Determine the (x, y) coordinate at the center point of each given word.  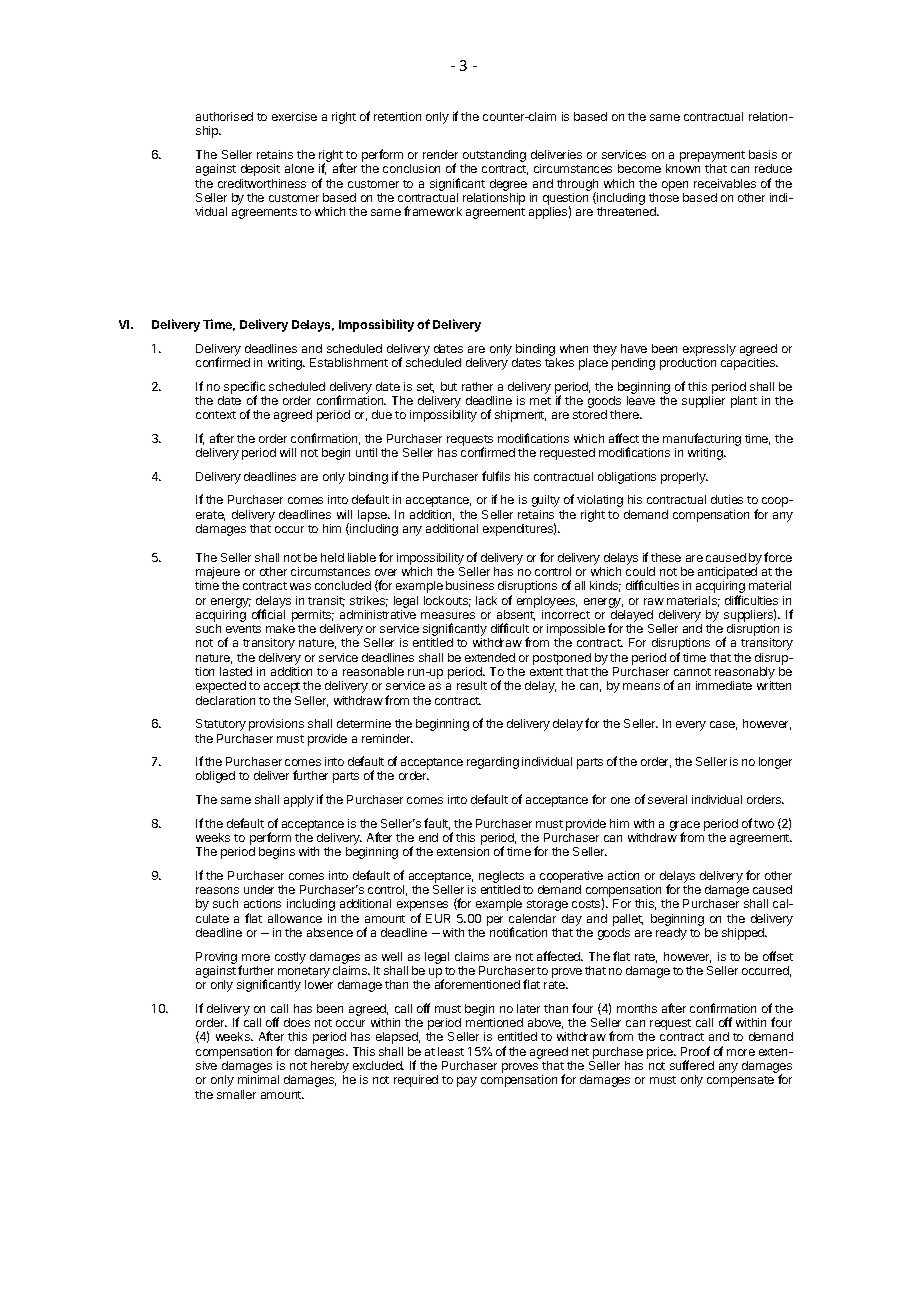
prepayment (712, 158)
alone (299, 168)
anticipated (727, 573)
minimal (258, 1079)
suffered (692, 1065)
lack (486, 600)
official (268, 614)
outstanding (494, 157)
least (451, 1051)
